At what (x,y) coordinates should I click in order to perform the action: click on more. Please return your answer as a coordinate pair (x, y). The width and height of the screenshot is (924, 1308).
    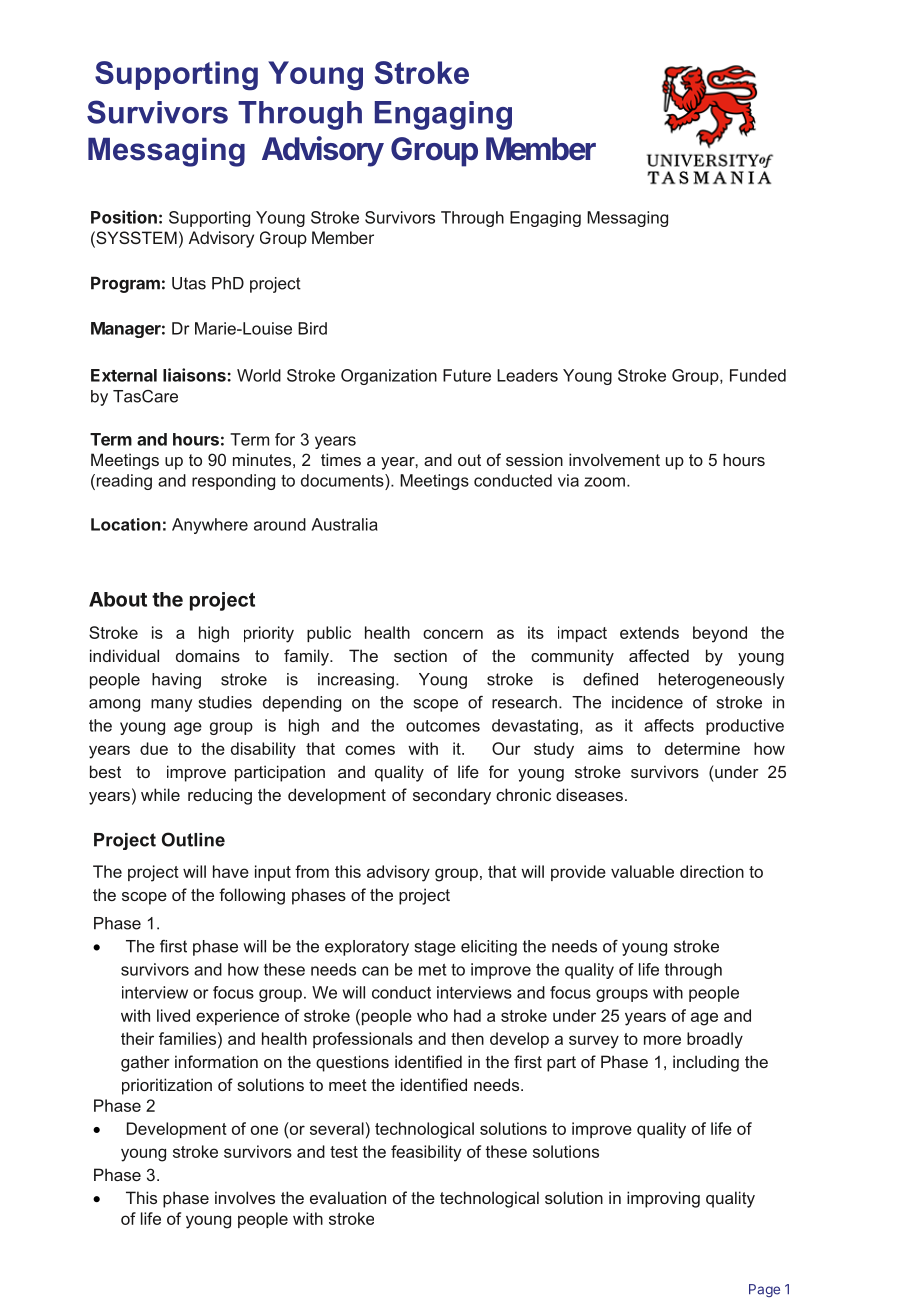
    Looking at the image, I should click on (662, 1040).
